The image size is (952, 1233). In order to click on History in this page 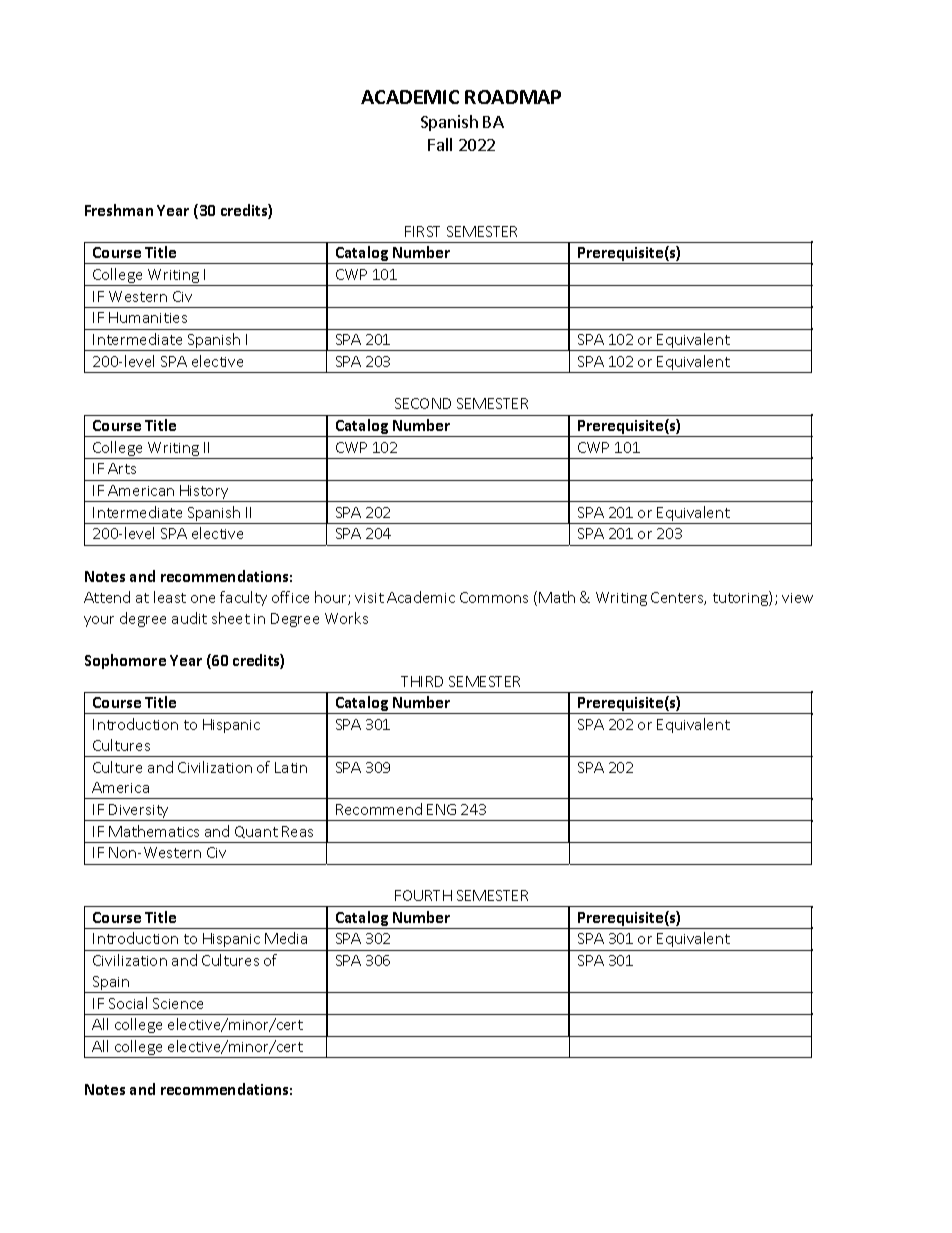, I will do `click(204, 493)`.
